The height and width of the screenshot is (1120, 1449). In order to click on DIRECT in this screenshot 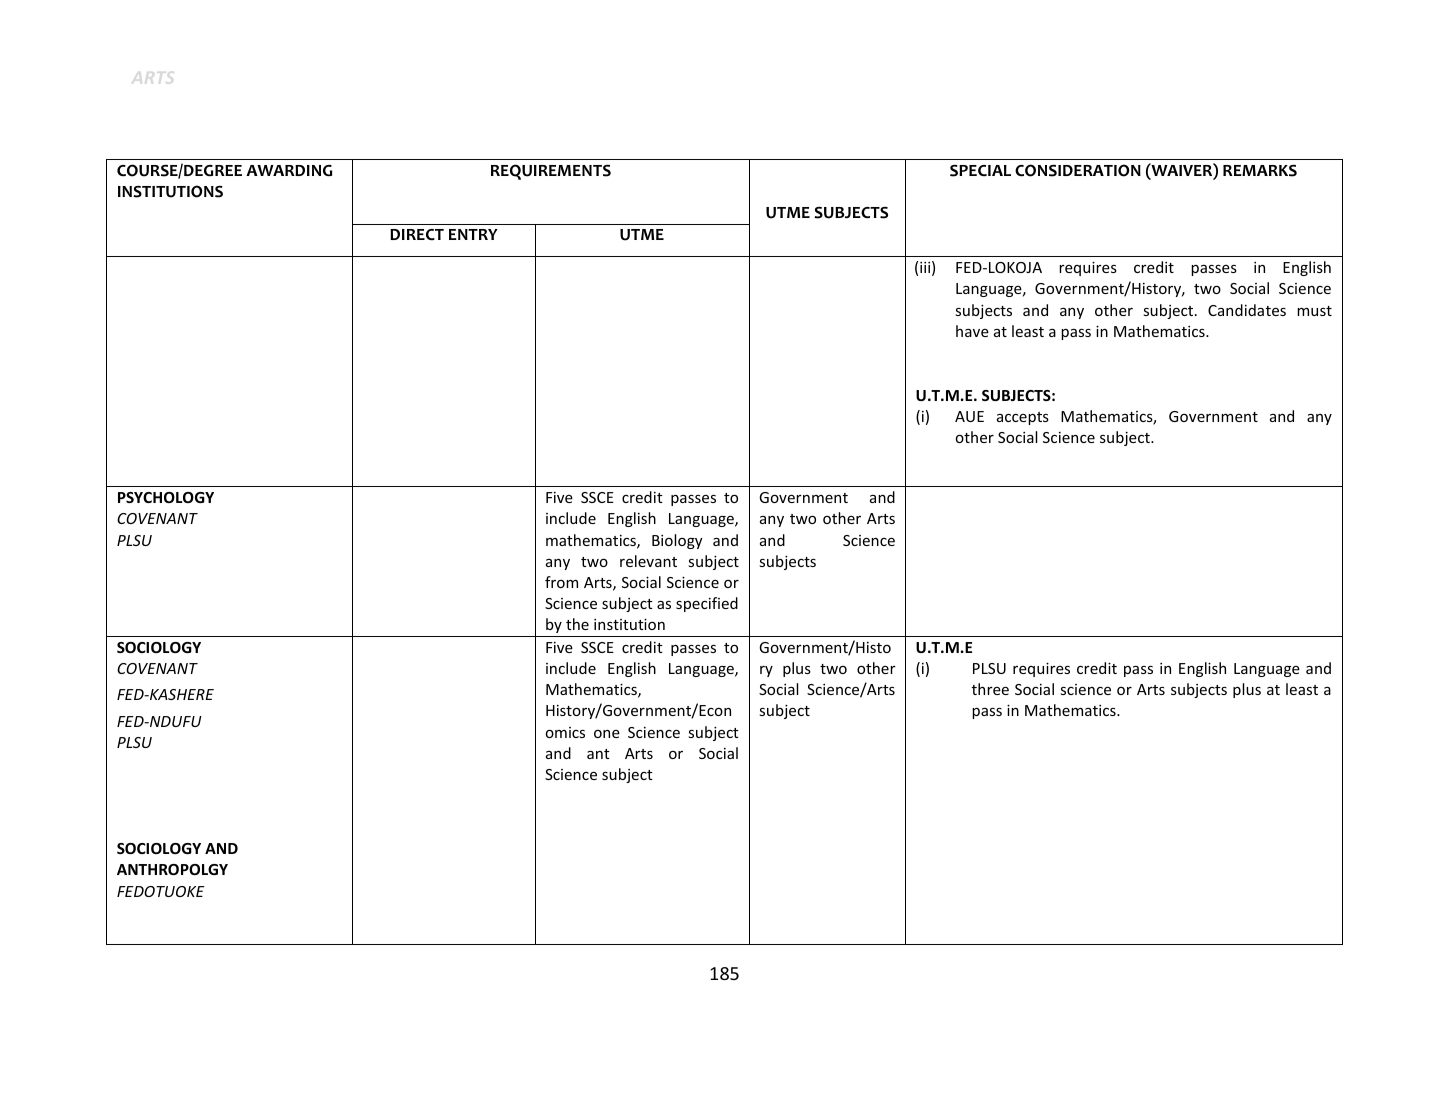, I will do `click(417, 235)`.
